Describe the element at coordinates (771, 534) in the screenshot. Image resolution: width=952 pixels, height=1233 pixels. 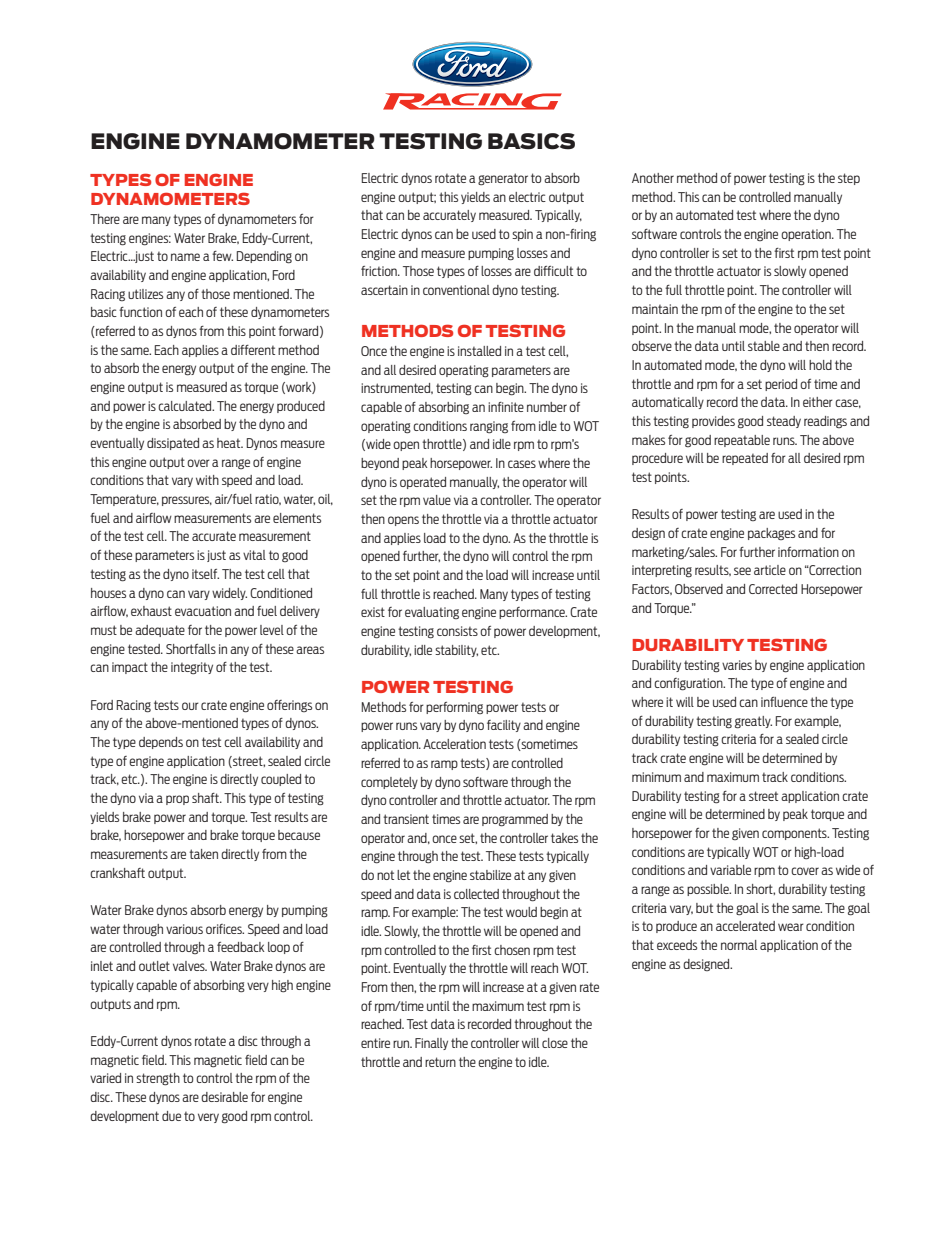
I see `packages` at that location.
